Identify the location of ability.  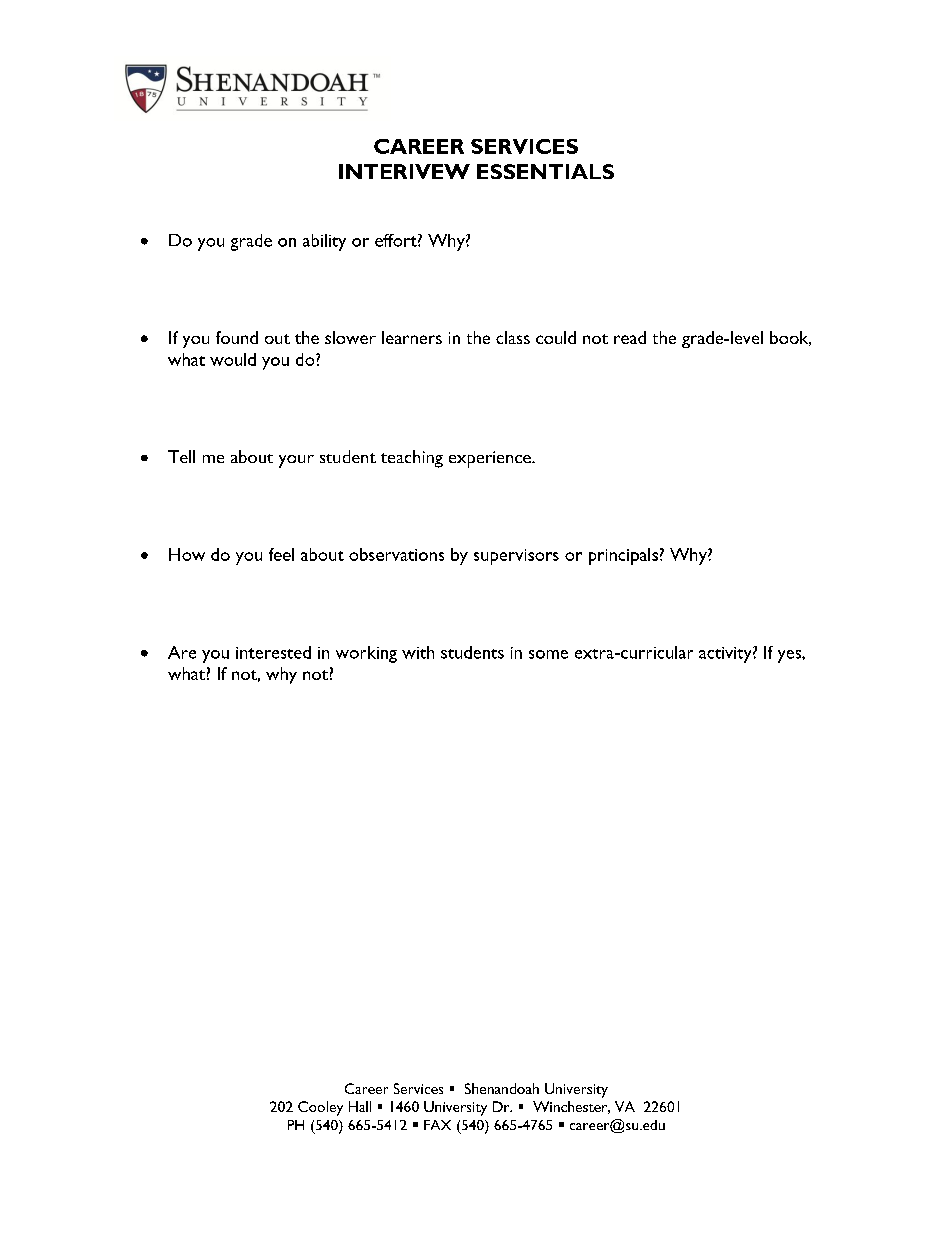
(324, 242).
